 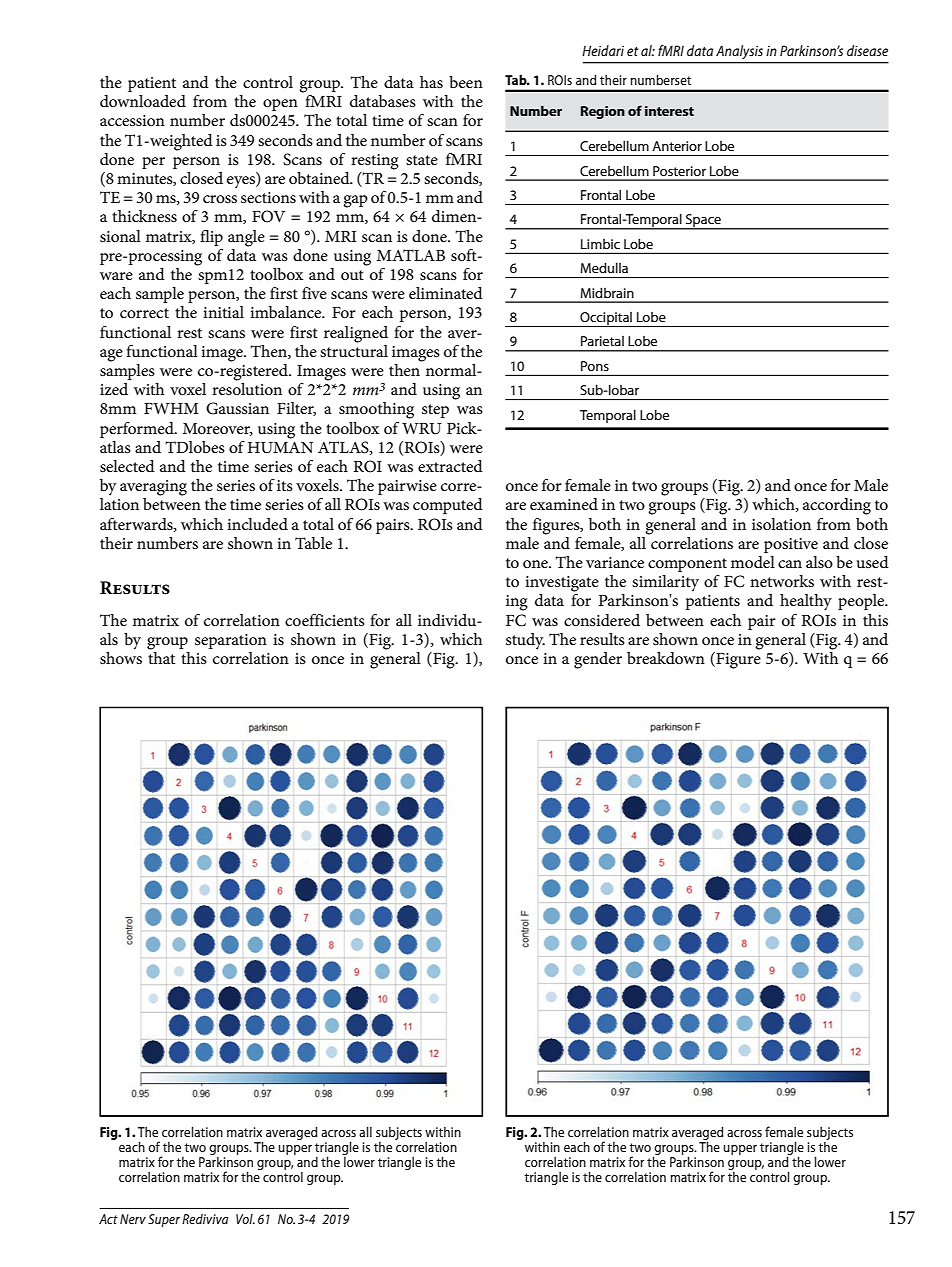 What do you see at coordinates (435, 411) in the document?
I see `step` at bounding box center [435, 411].
